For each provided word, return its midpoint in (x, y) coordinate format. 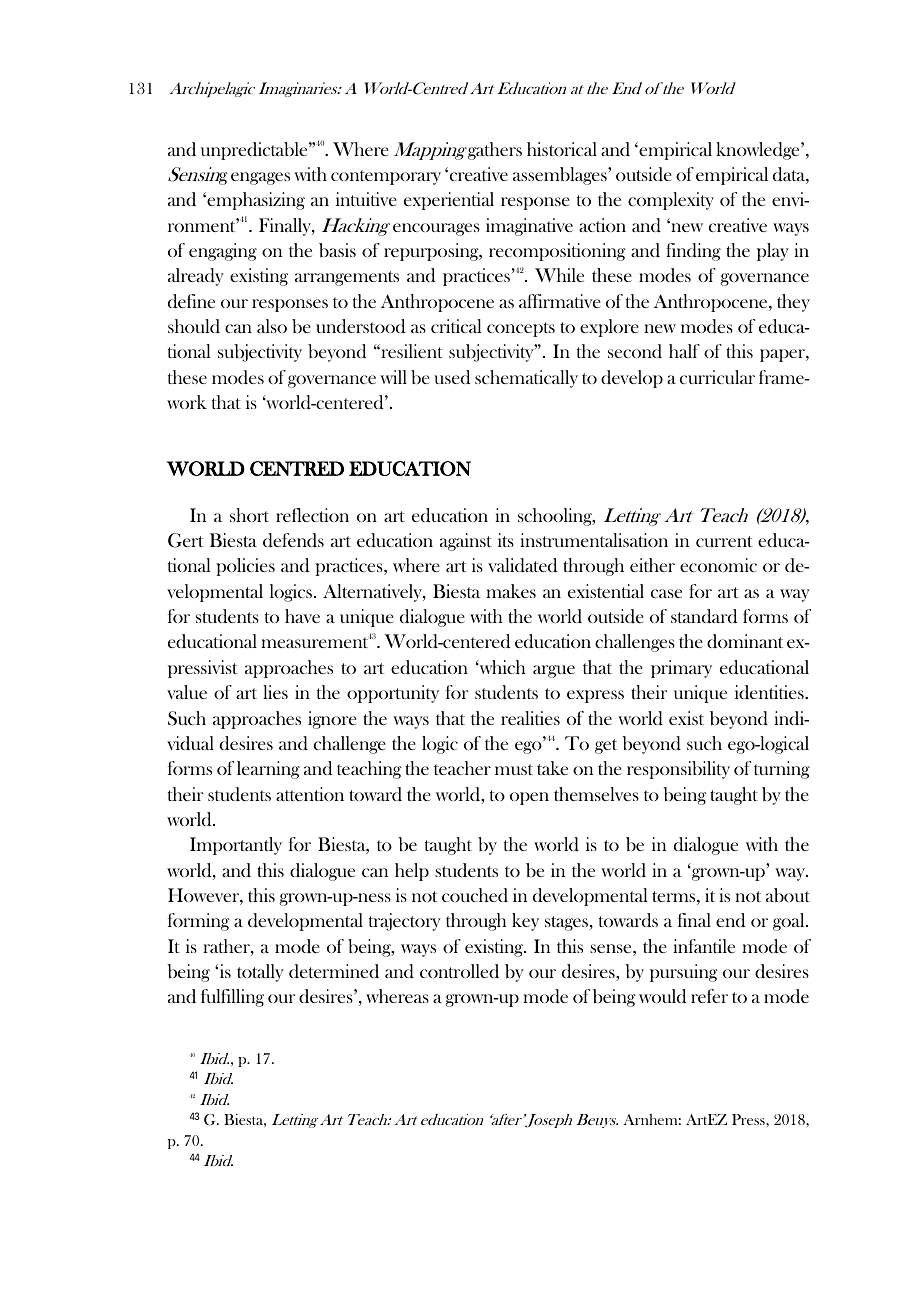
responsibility (678, 770)
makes (511, 591)
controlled (459, 971)
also (272, 326)
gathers (495, 151)
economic (718, 565)
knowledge (759, 151)
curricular (717, 377)
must (514, 769)
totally (260, 973)
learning (268, 770)
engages (260, 178)
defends (293, 540)
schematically (526, 379)
